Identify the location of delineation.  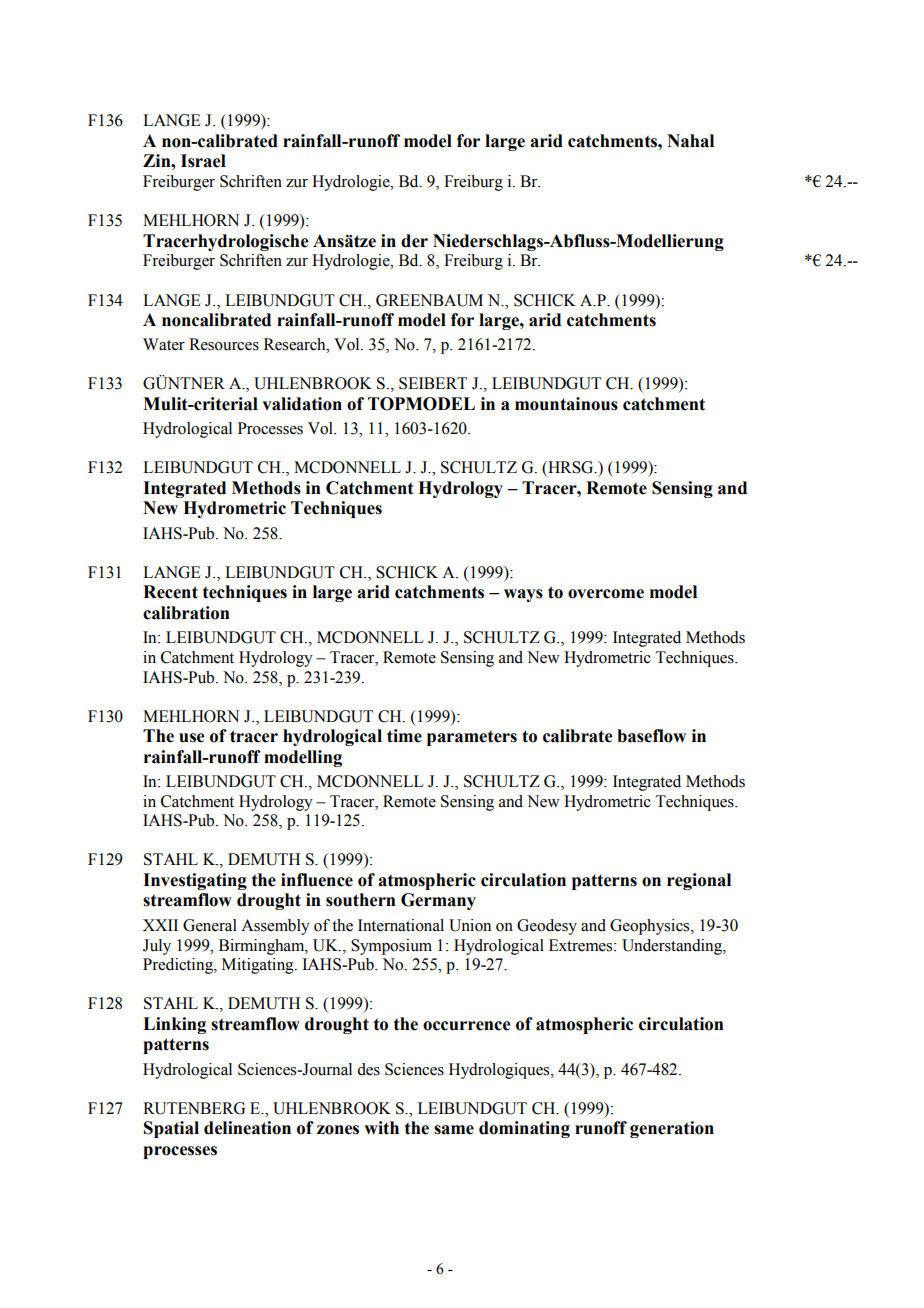
(247, 1128).
